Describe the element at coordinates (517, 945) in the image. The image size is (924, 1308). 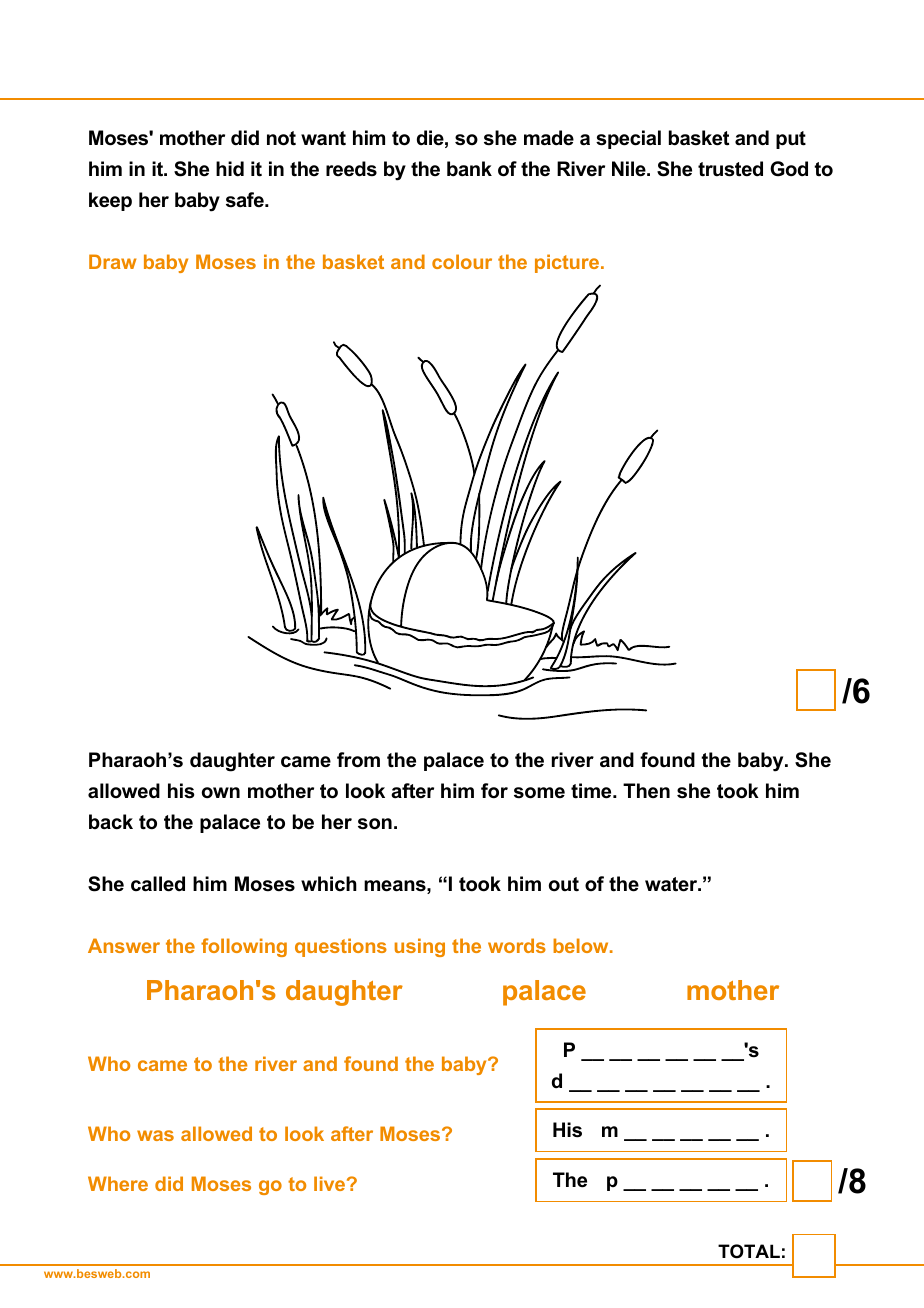
I see `words` at that location.
